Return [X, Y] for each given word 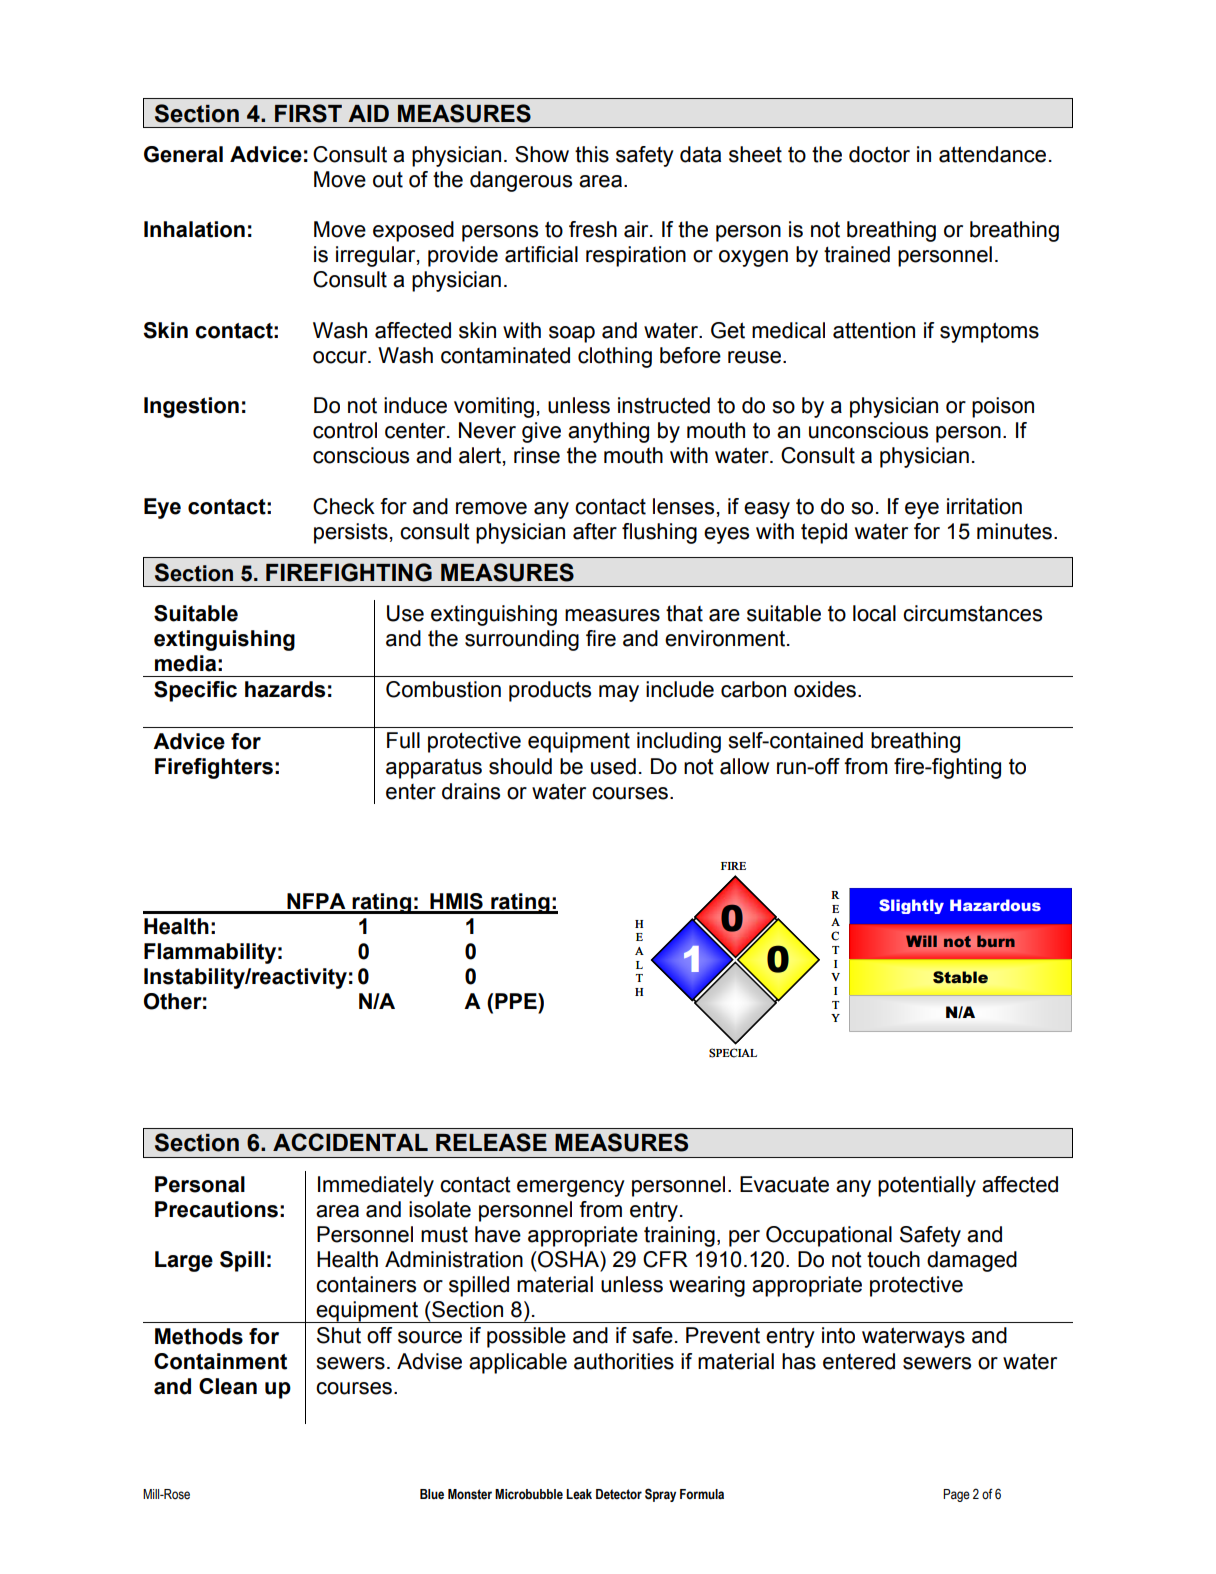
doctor [879, 154]
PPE [517, 1001]
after [595, 531]
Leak [579, 1494]
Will [921, 941]
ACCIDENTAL [350, 1142]
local [874, 613]
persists [351, 533]
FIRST [308, 113]
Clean [228, 1386]
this [592, 154]
